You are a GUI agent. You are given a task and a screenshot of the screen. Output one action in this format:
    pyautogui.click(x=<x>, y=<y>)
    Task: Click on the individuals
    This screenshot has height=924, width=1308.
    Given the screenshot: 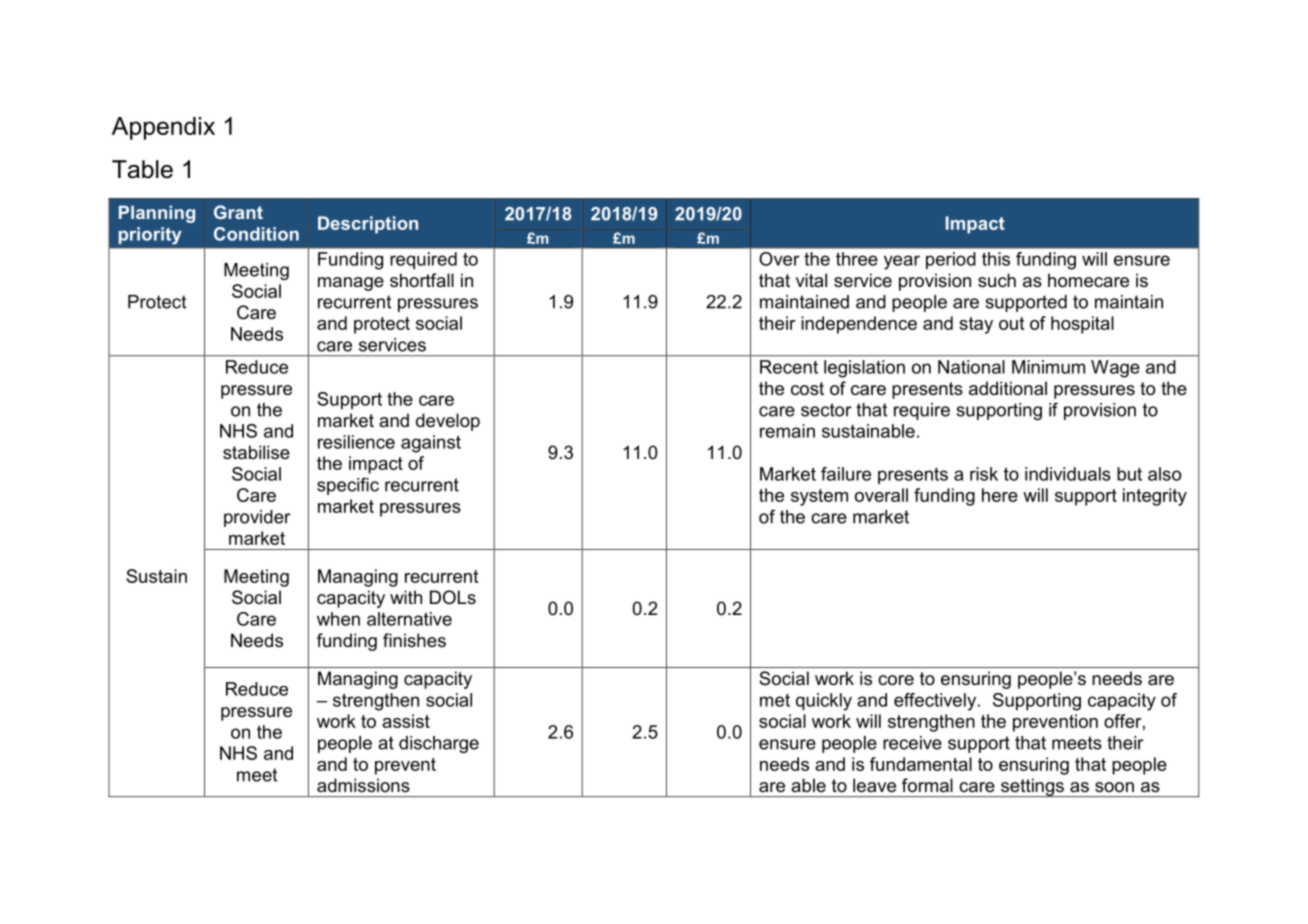 What is the action you would take?
    pyautogui.click(x=1068, y=474)
